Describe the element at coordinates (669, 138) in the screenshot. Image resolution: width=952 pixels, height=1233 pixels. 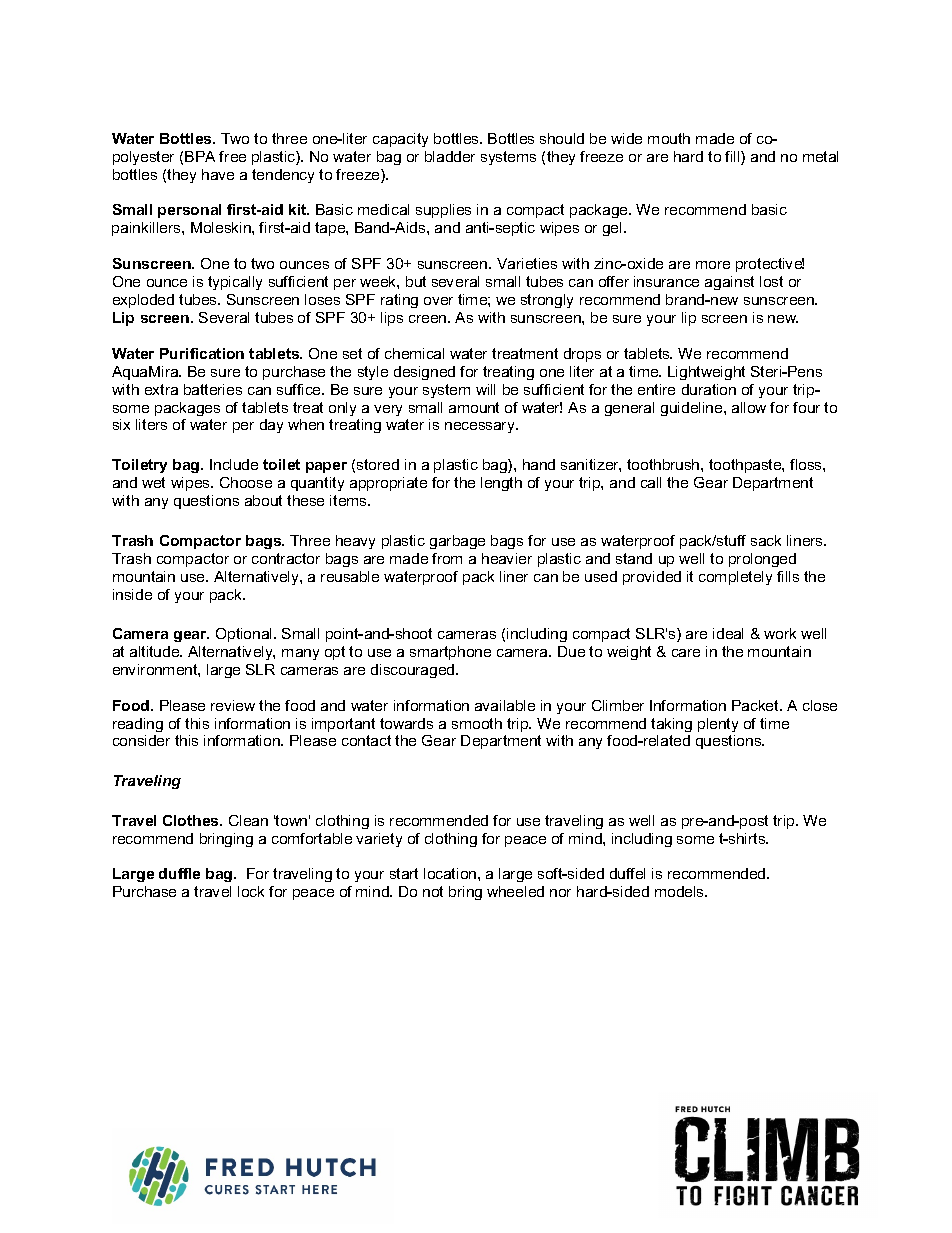
I see `mouth` at that location.
